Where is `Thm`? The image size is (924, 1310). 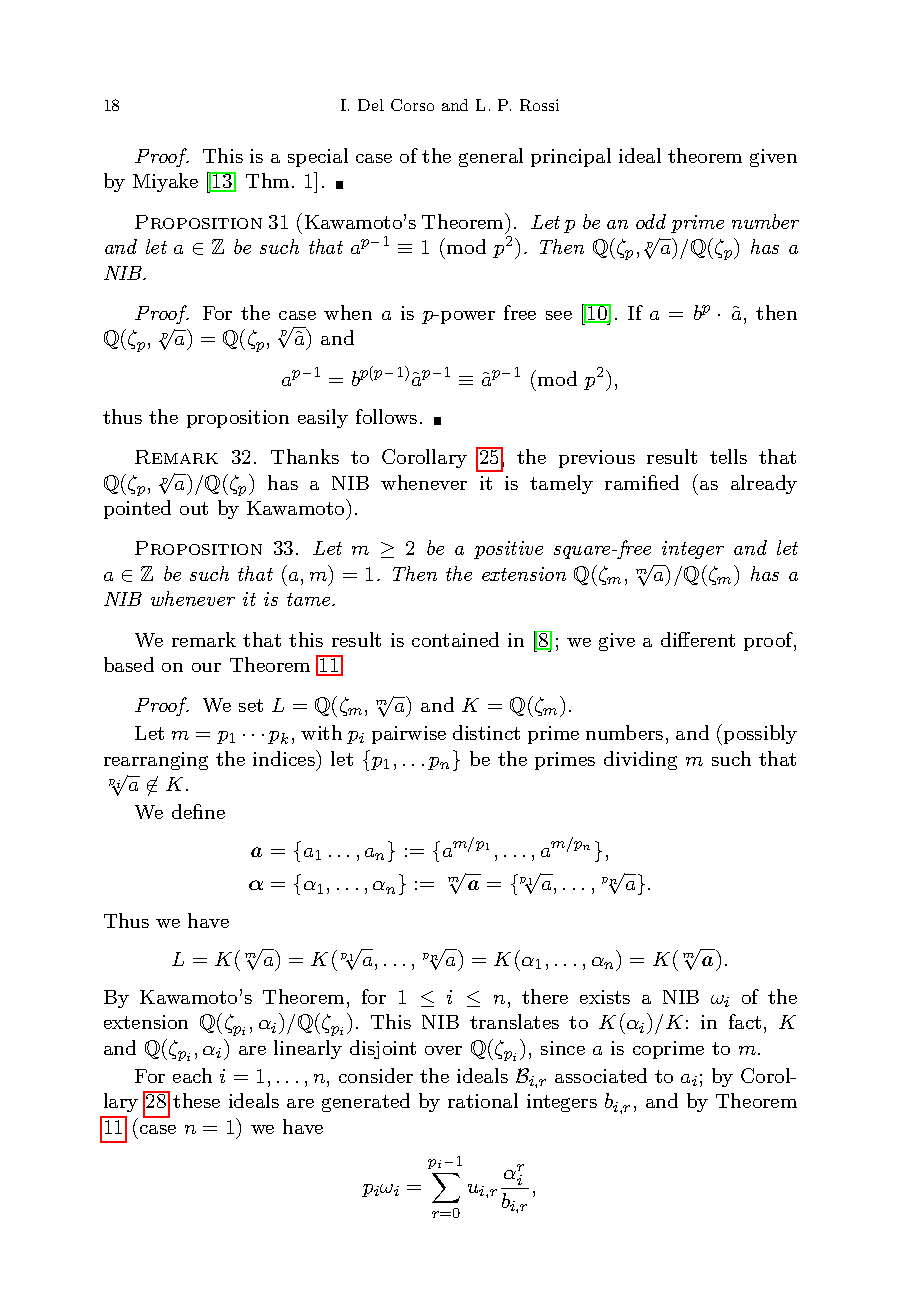
Thm is located at coordinates (267, 180).
